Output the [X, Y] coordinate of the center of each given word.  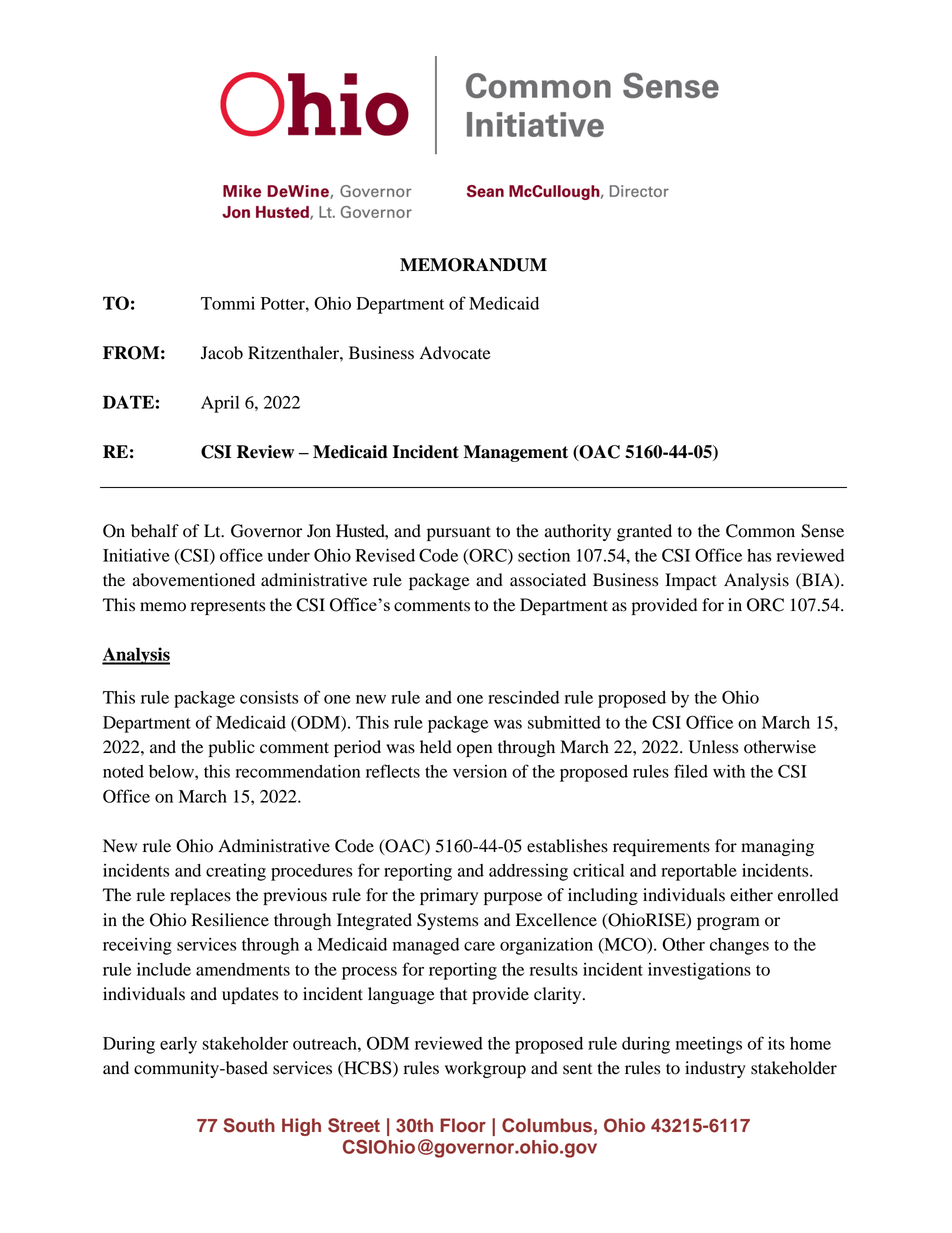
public [232, 748]
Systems [447, 921]
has [759, 555]
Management [516, 453]
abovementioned [194, 580]
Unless [713, 747]
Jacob [222, 353]
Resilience [230, 920]
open [474, 750]
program [728, 923]
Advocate [455, 353]
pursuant [459, 533]
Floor [463, 1125]
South [249, 1125]
